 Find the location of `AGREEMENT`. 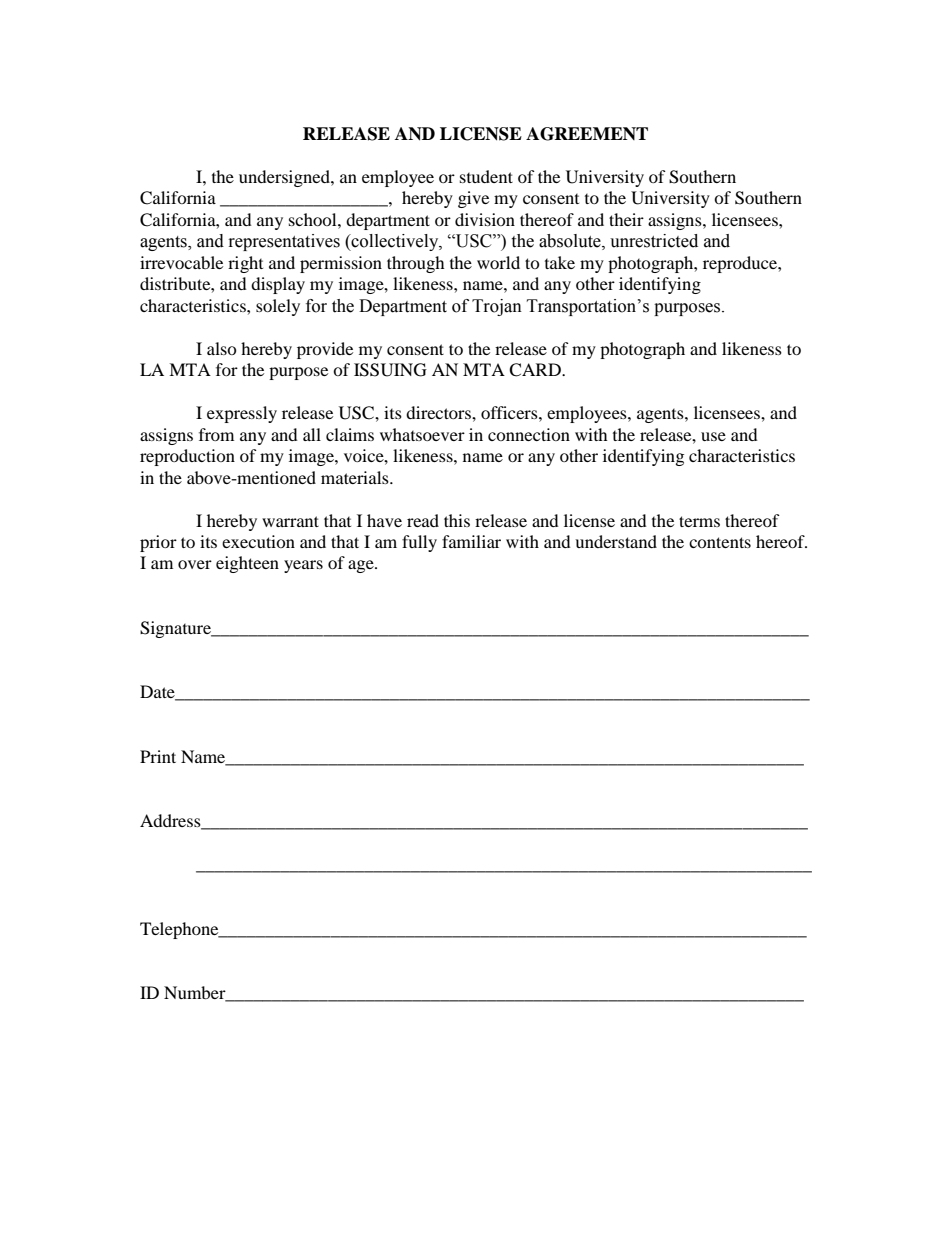

AGREEMENT is located at coordinates (587, 134).
